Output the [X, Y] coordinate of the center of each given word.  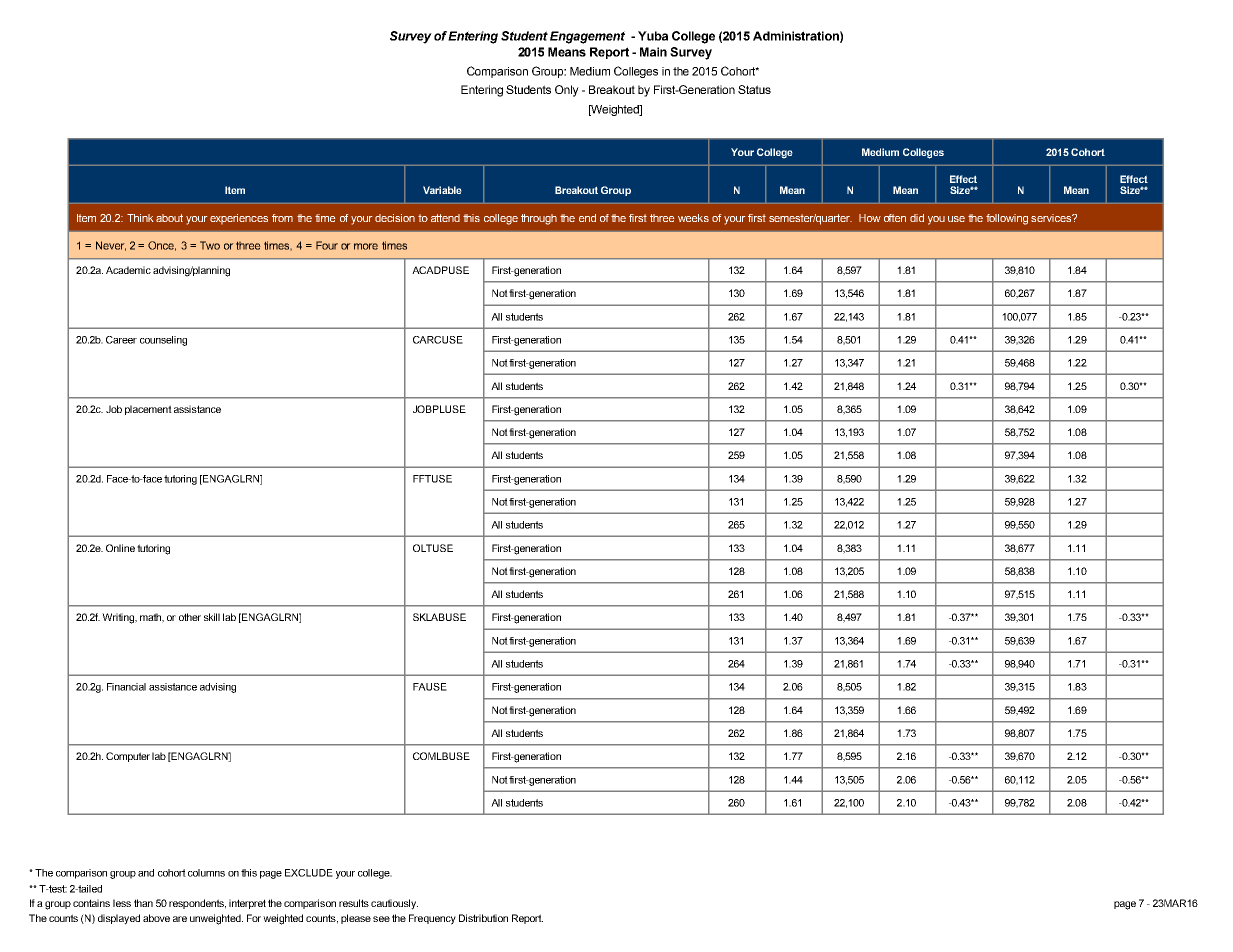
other [190, 617]
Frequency [432, 919]
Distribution [483, 918]
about [169, 218]
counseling [163, 341]
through [539, 219]
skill [212, 617]
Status [754, 89]
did [917, 218]
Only [567, 91]
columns [206, 873]
